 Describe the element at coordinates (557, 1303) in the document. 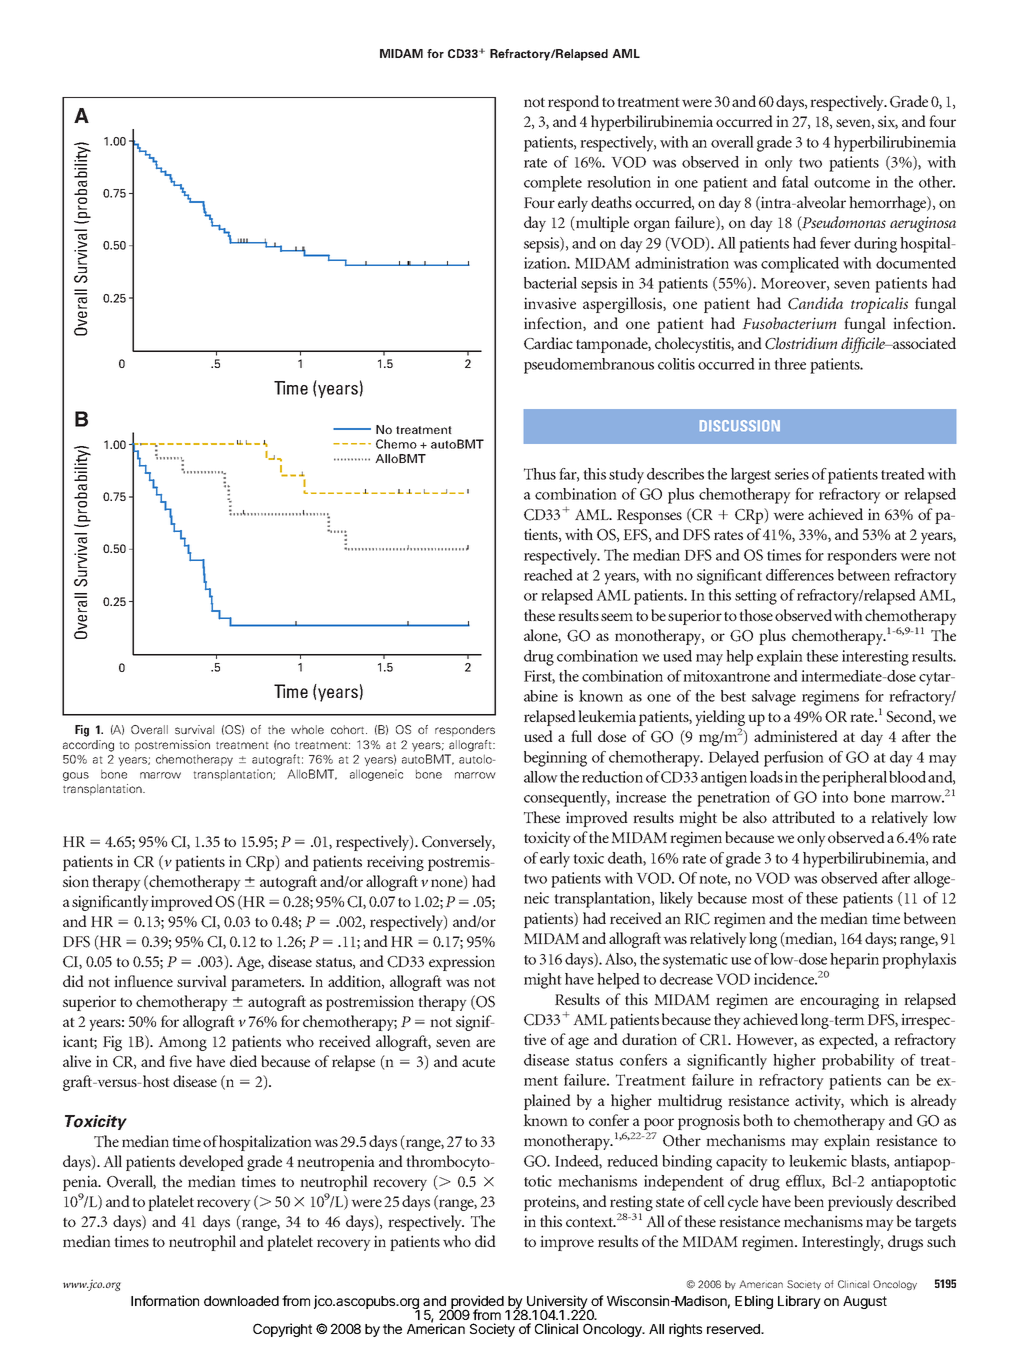

I see `University` at that location.
